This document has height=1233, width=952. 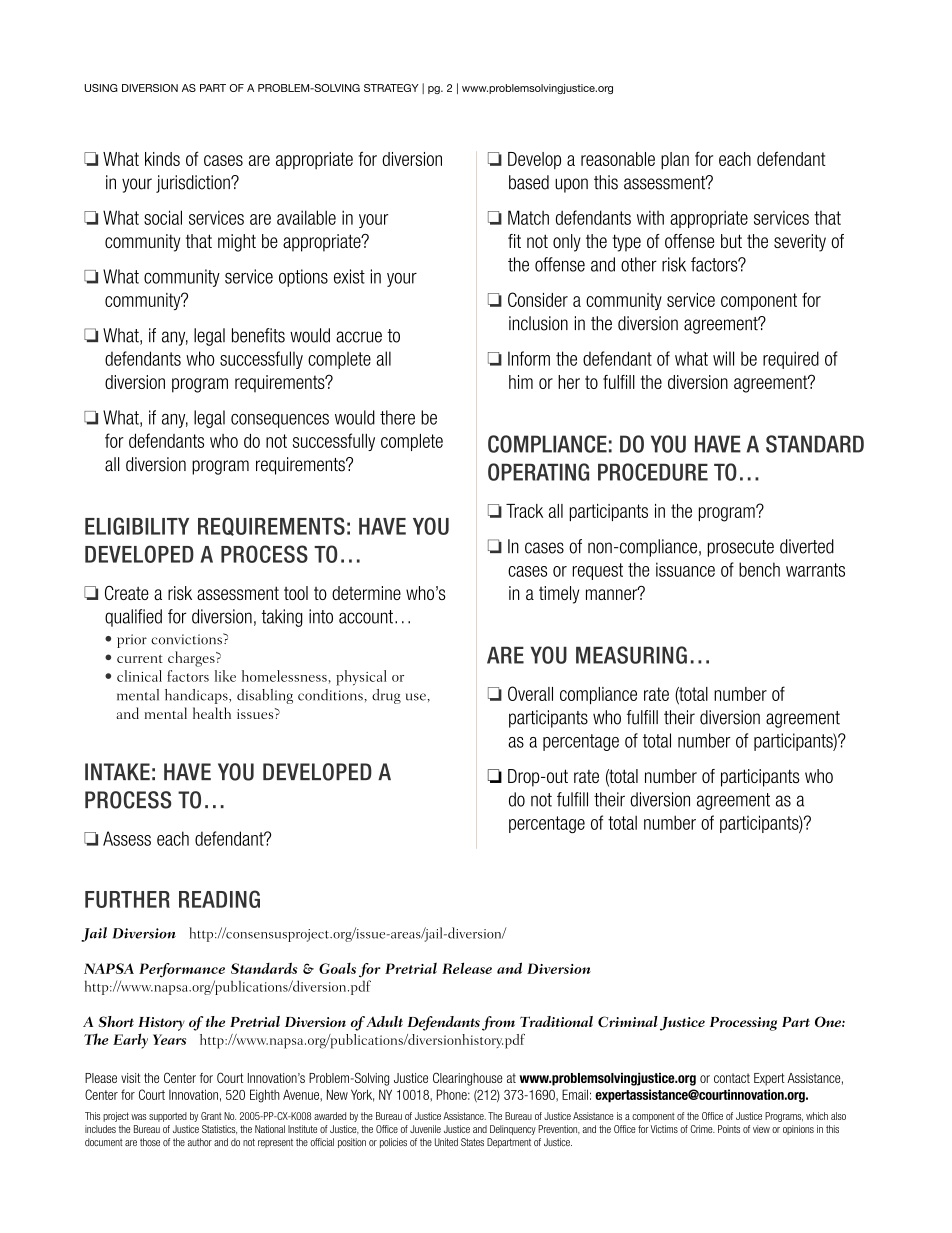 What do you see at coordinates (162, 159) in the document?
I see `kinds` at bounding box center [162, 159].
